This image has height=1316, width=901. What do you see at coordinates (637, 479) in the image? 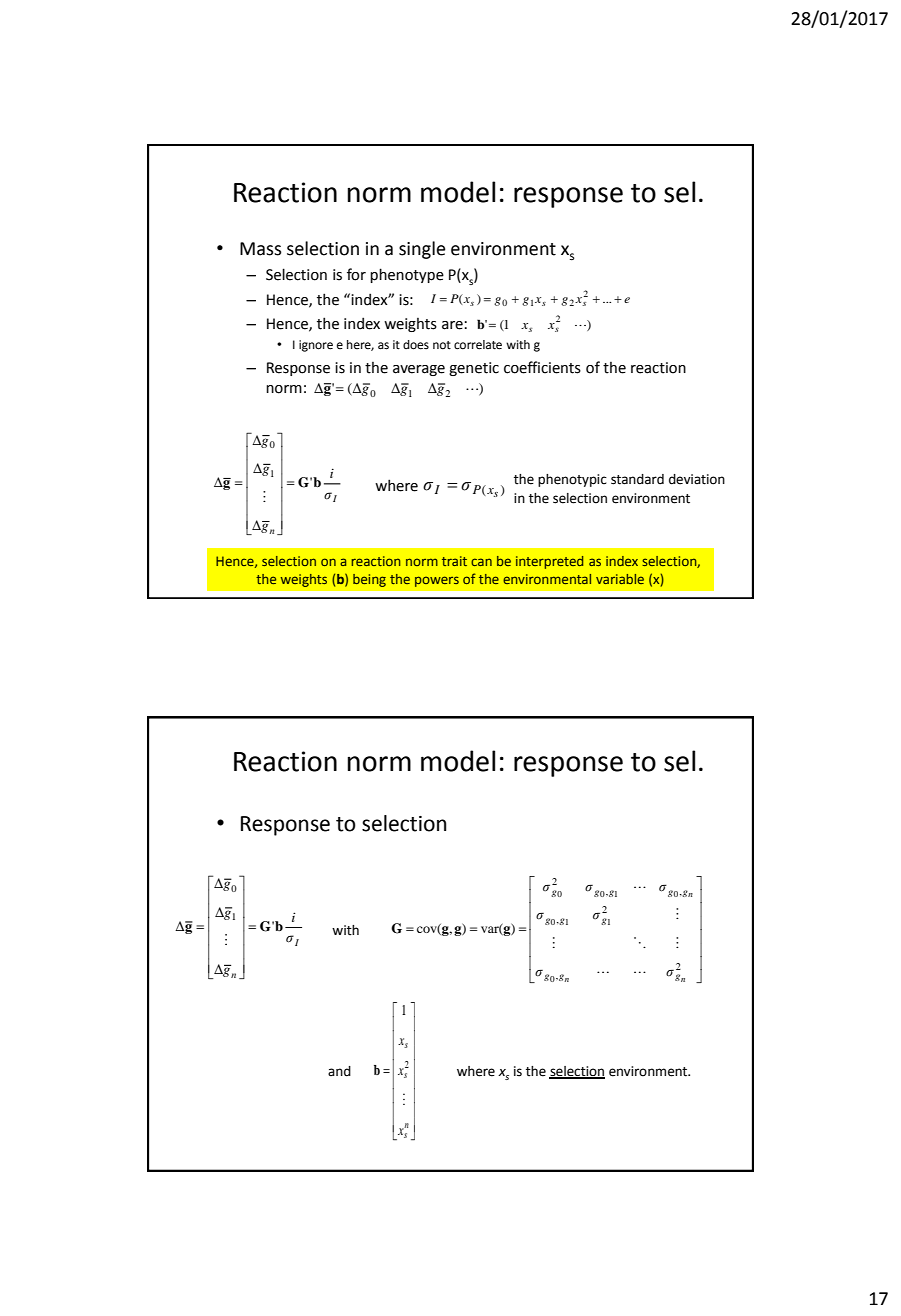
I see `standard` at bounding box center [637, 479].
